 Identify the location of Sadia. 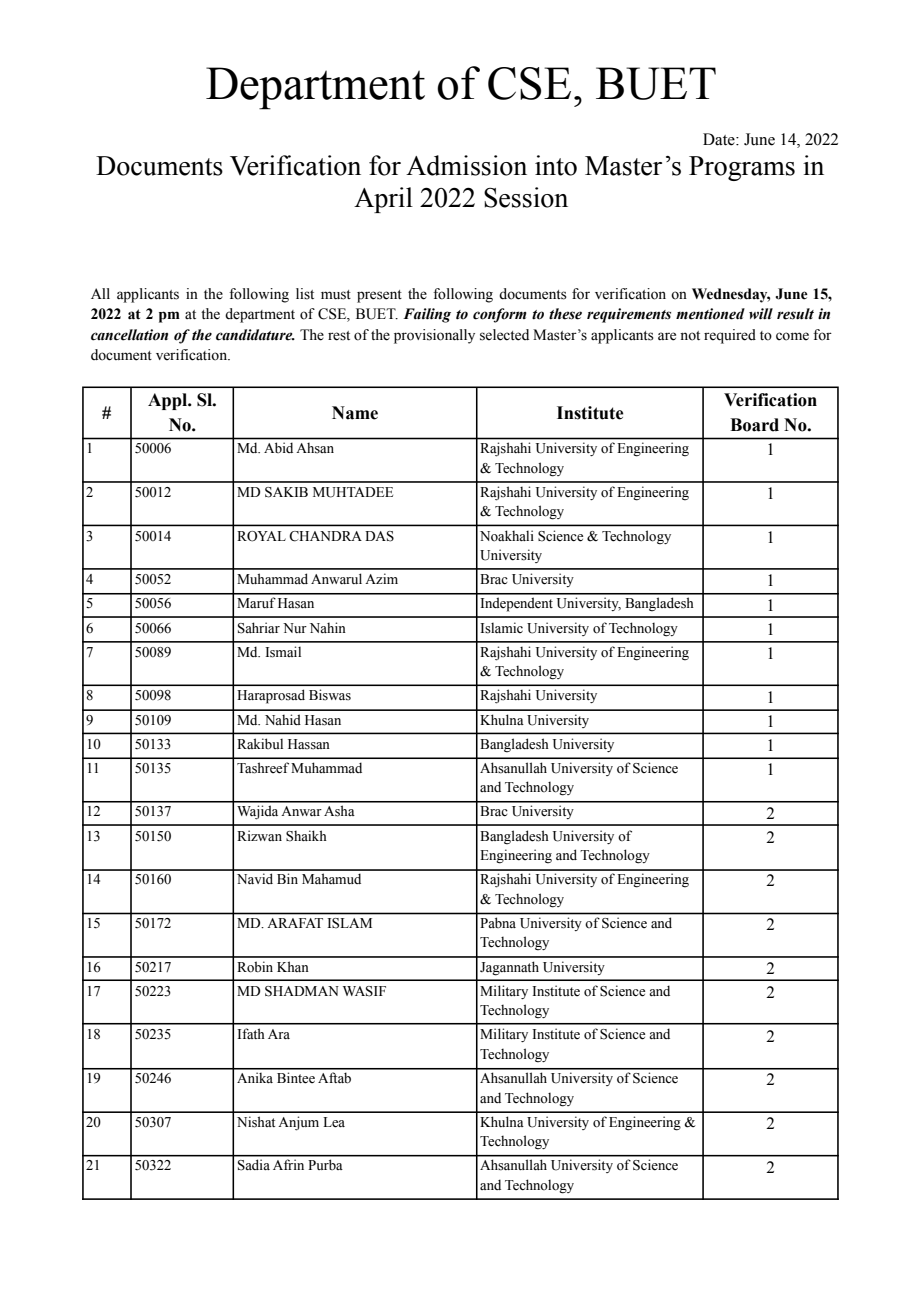
(254, 1165).
